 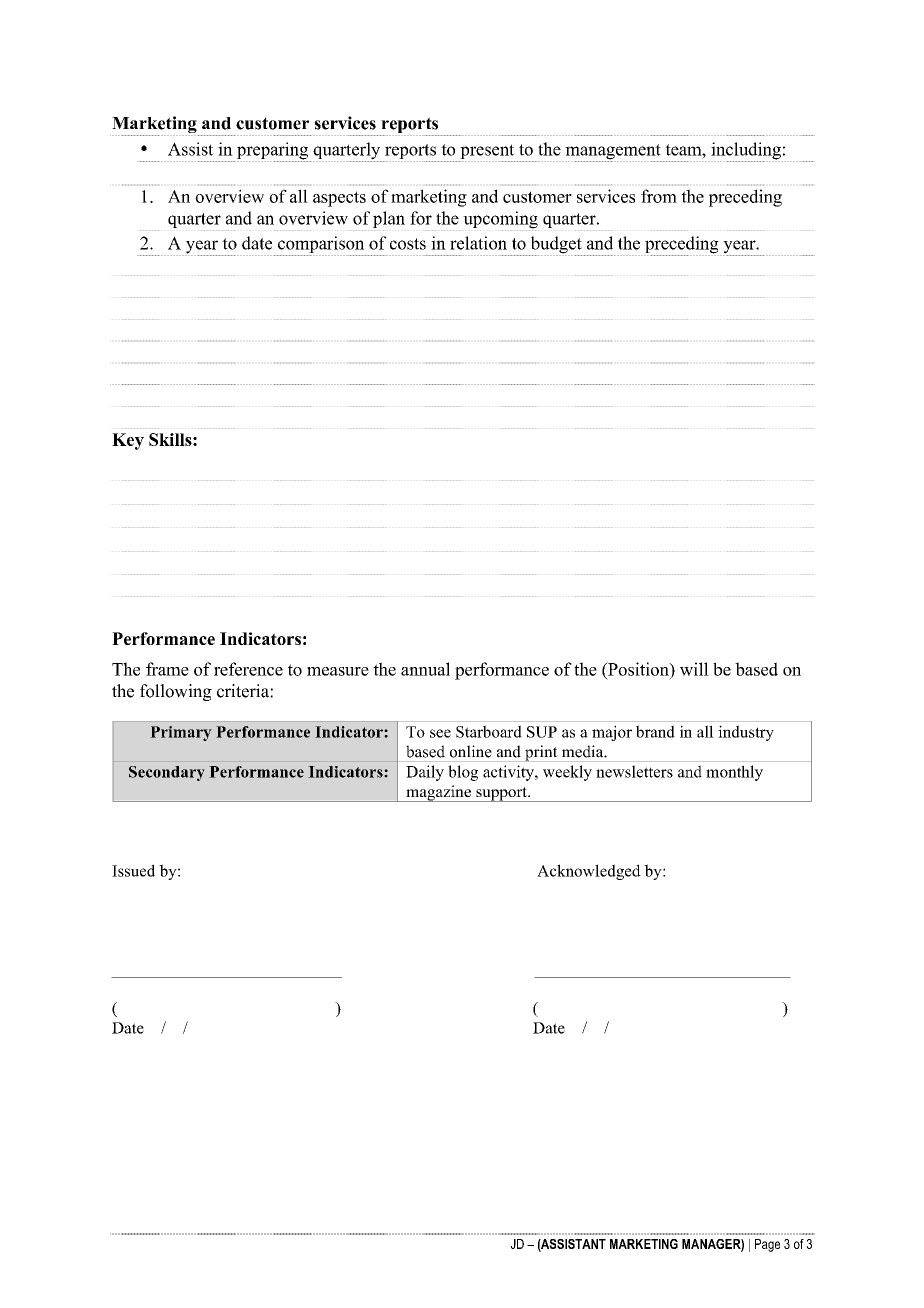 What do you see at coordinates (659, 196) in the document?
I see `from` at bounding box center [659, 196].
